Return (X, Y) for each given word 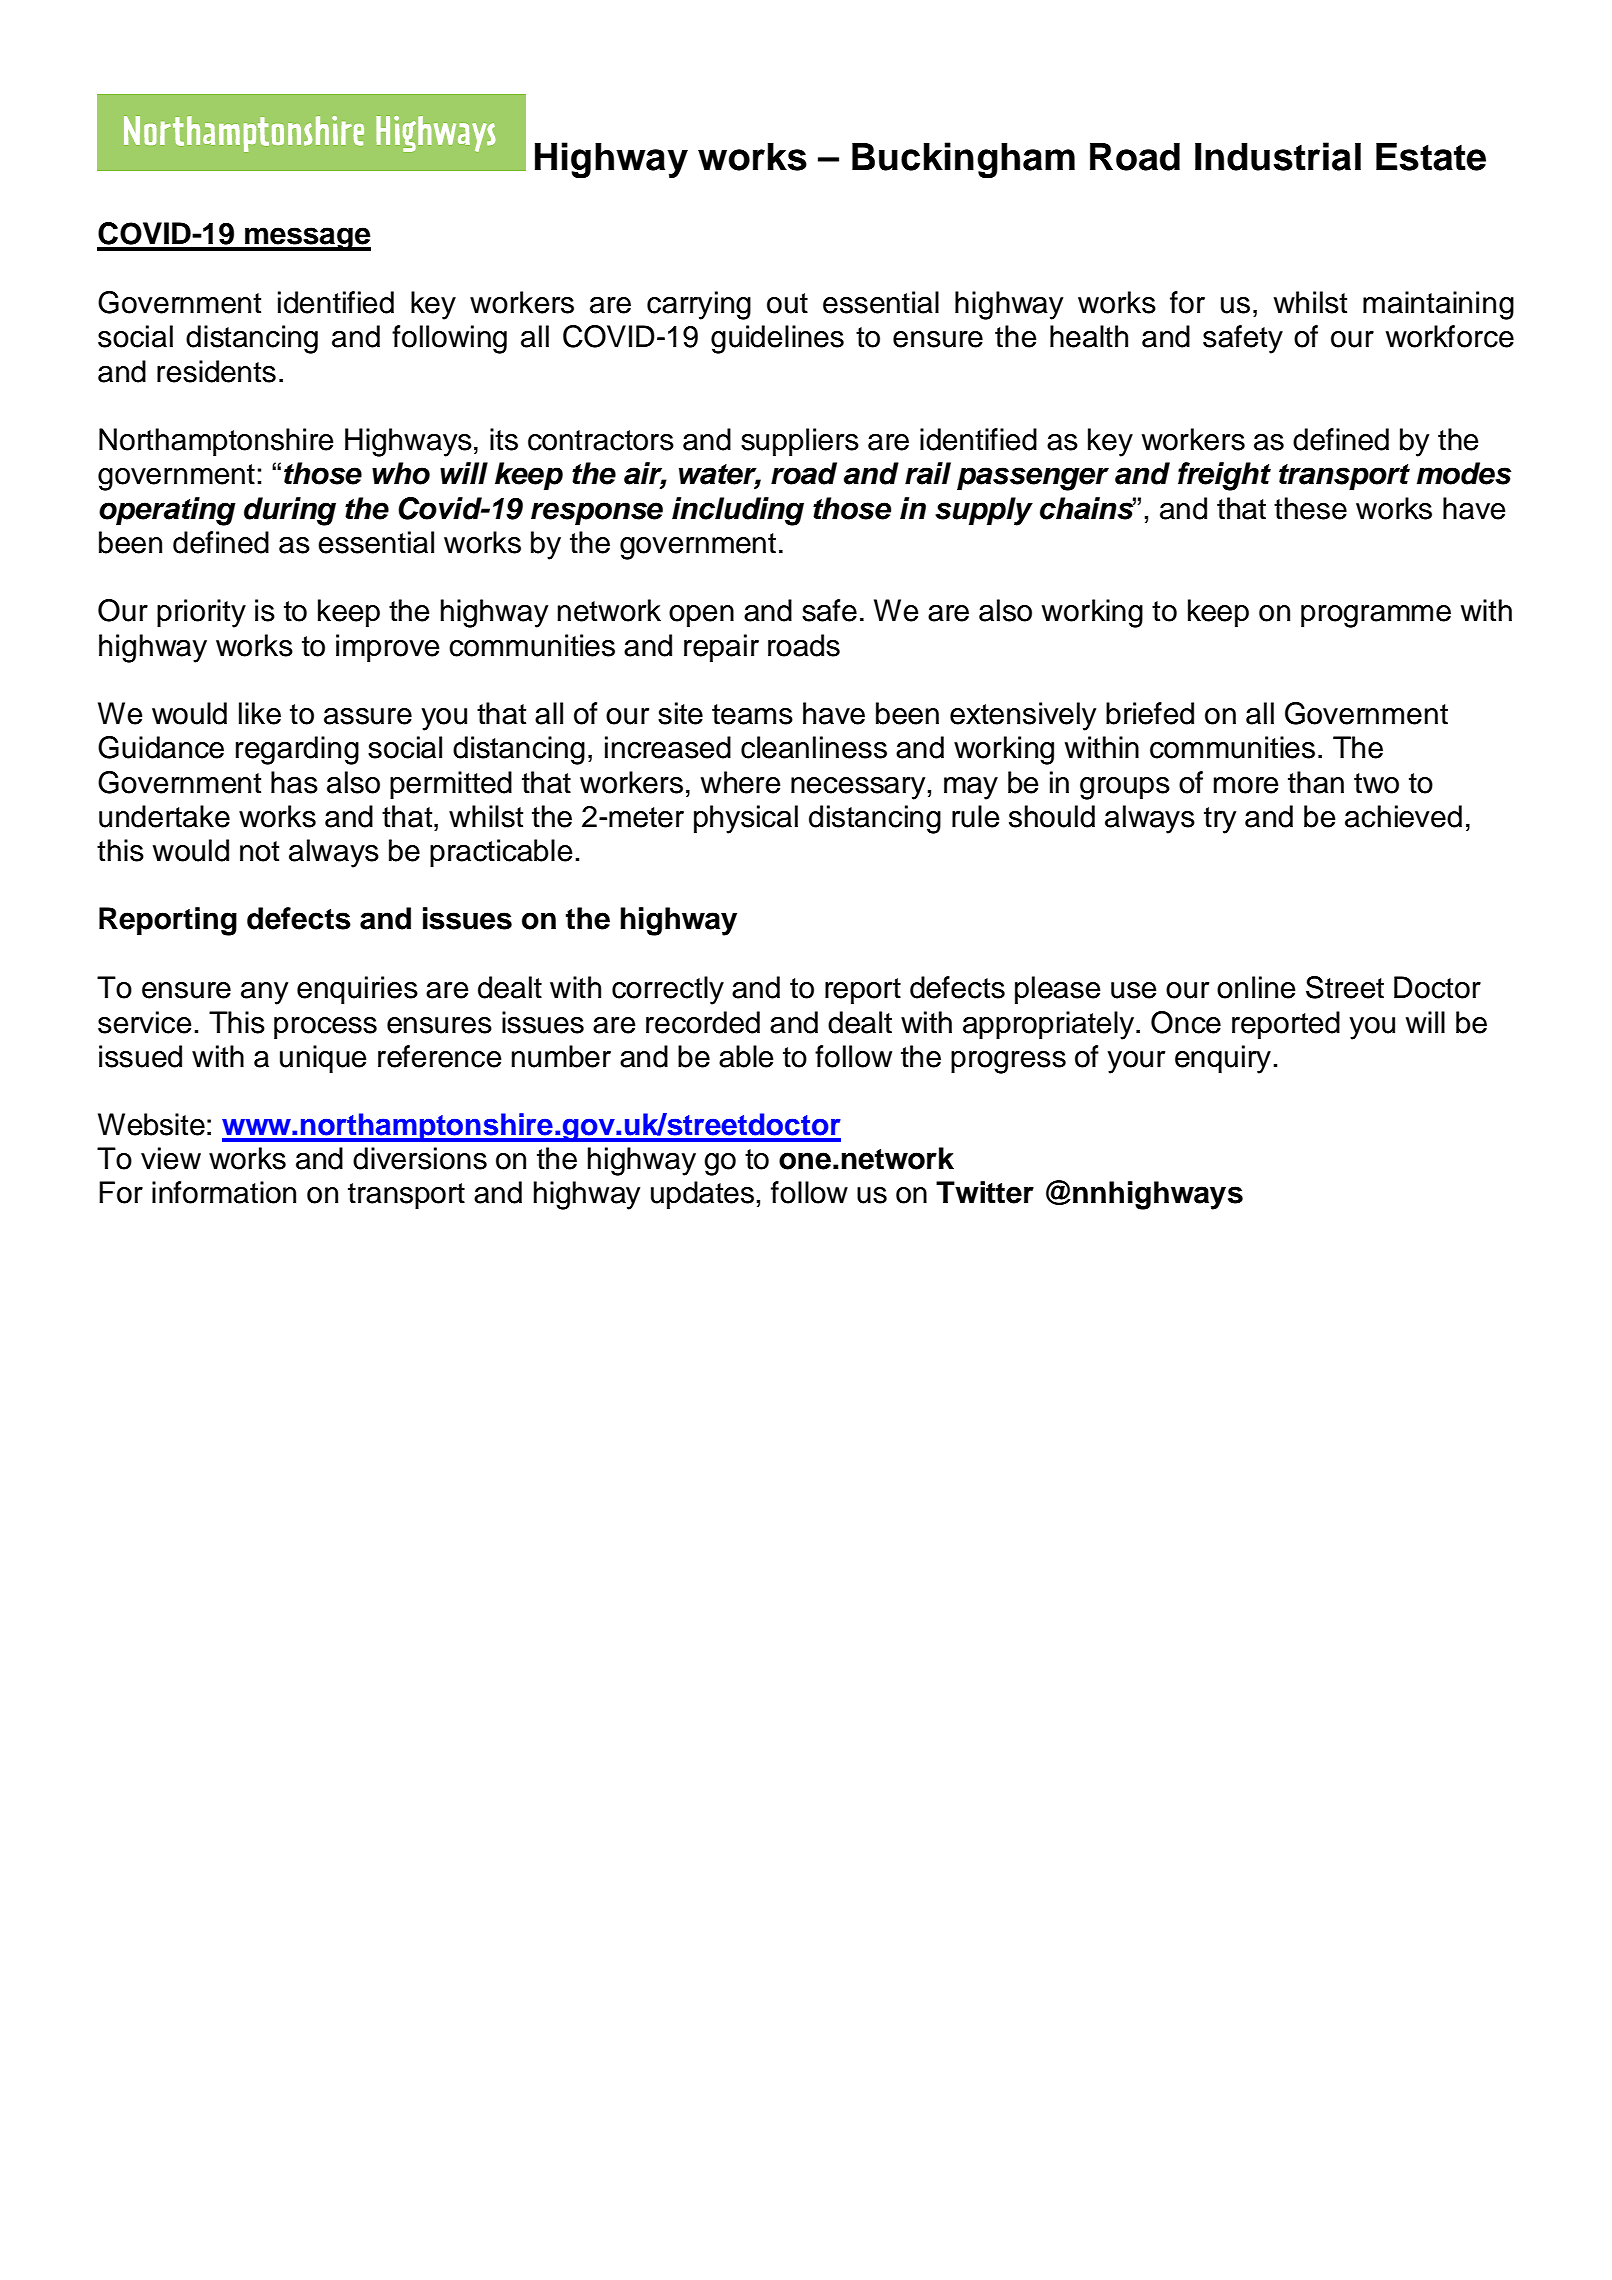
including (738, 511)
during (290, 511)
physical (746, 819)
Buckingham (963, 160)
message (307, 239)
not (259, 851)
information (224, 1192)
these (1310, 508)
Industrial (1278, 156)
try (1220, 820)
